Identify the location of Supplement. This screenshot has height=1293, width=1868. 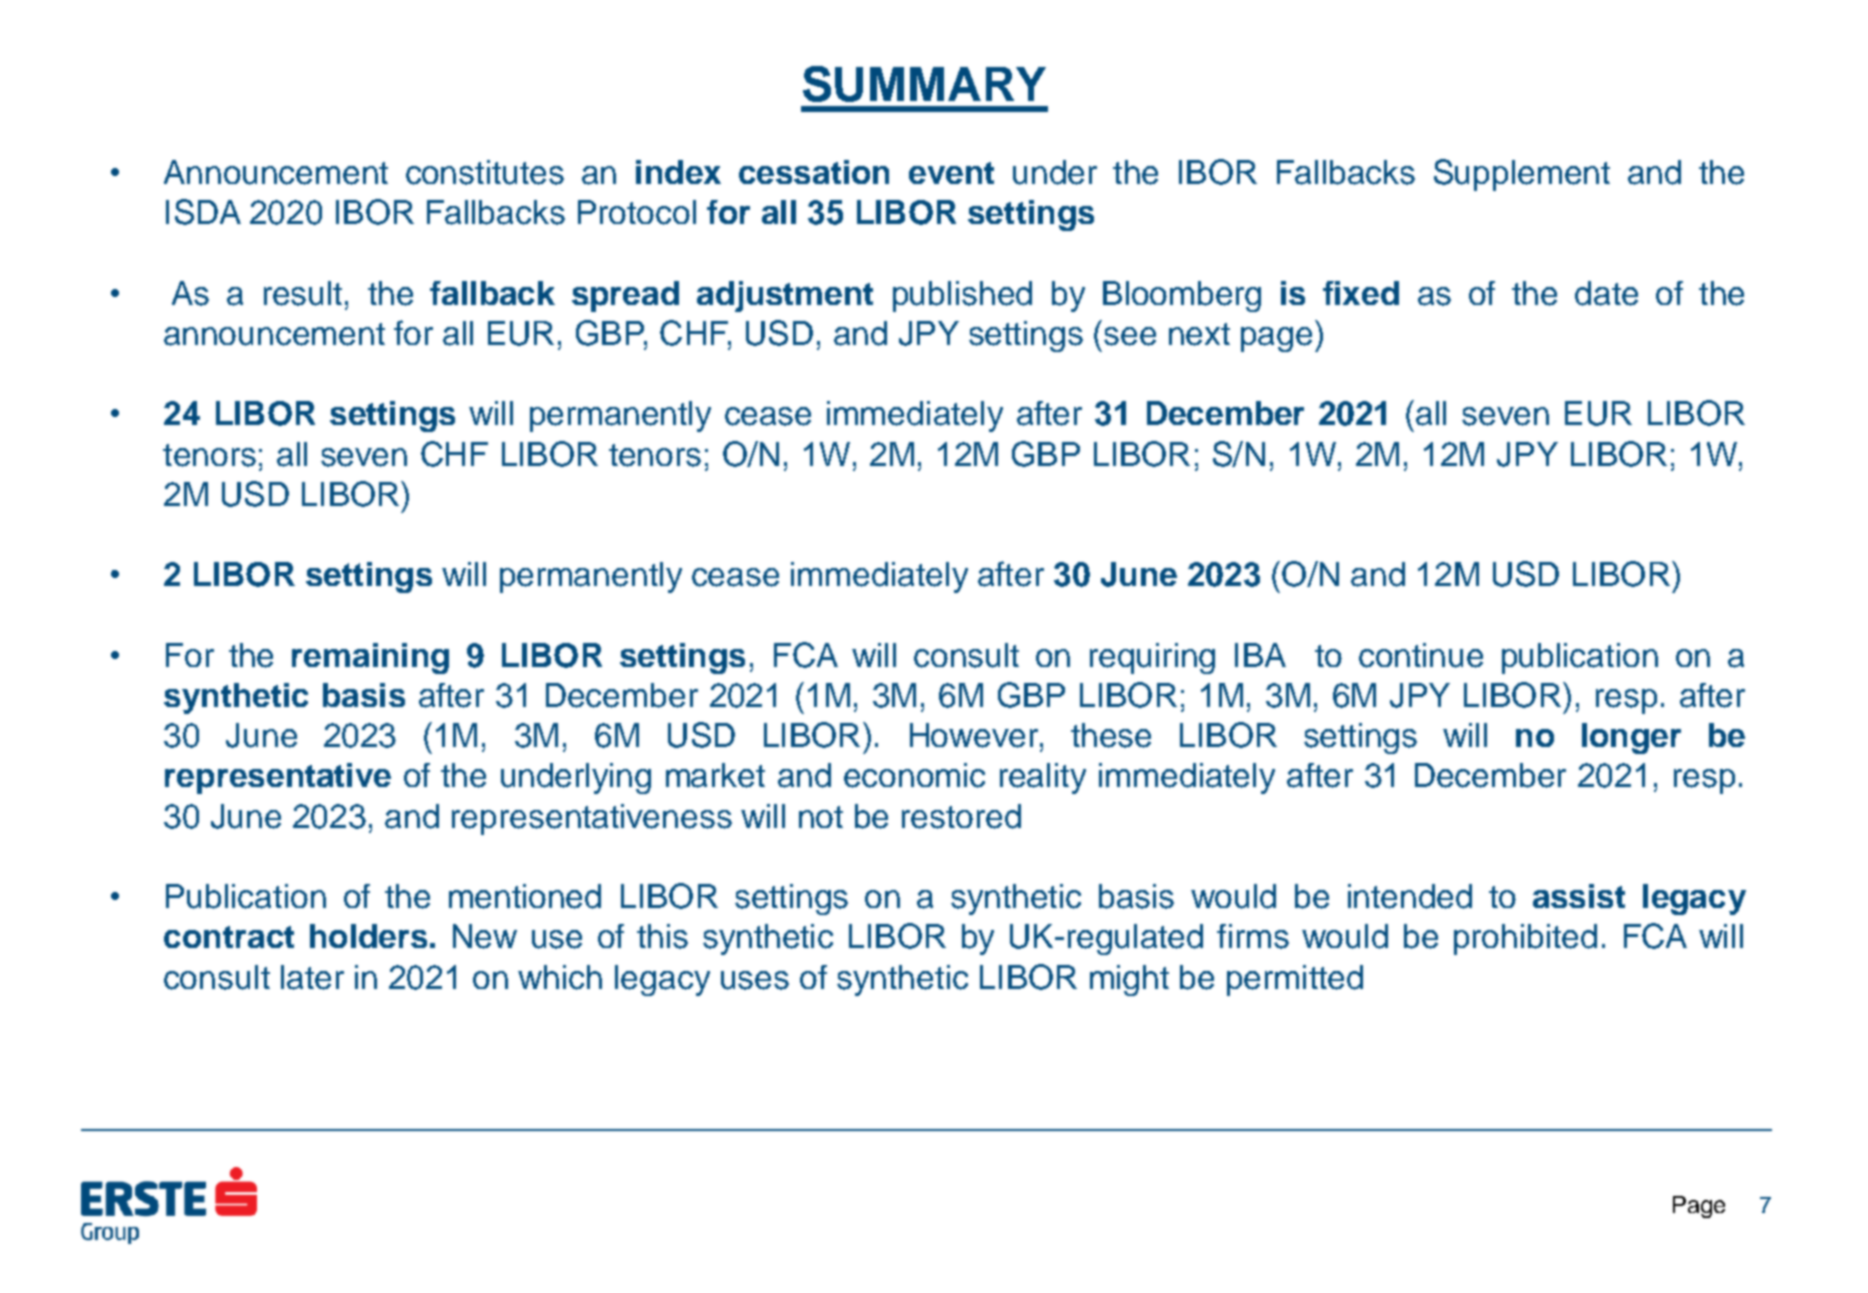
(1522, 175).
